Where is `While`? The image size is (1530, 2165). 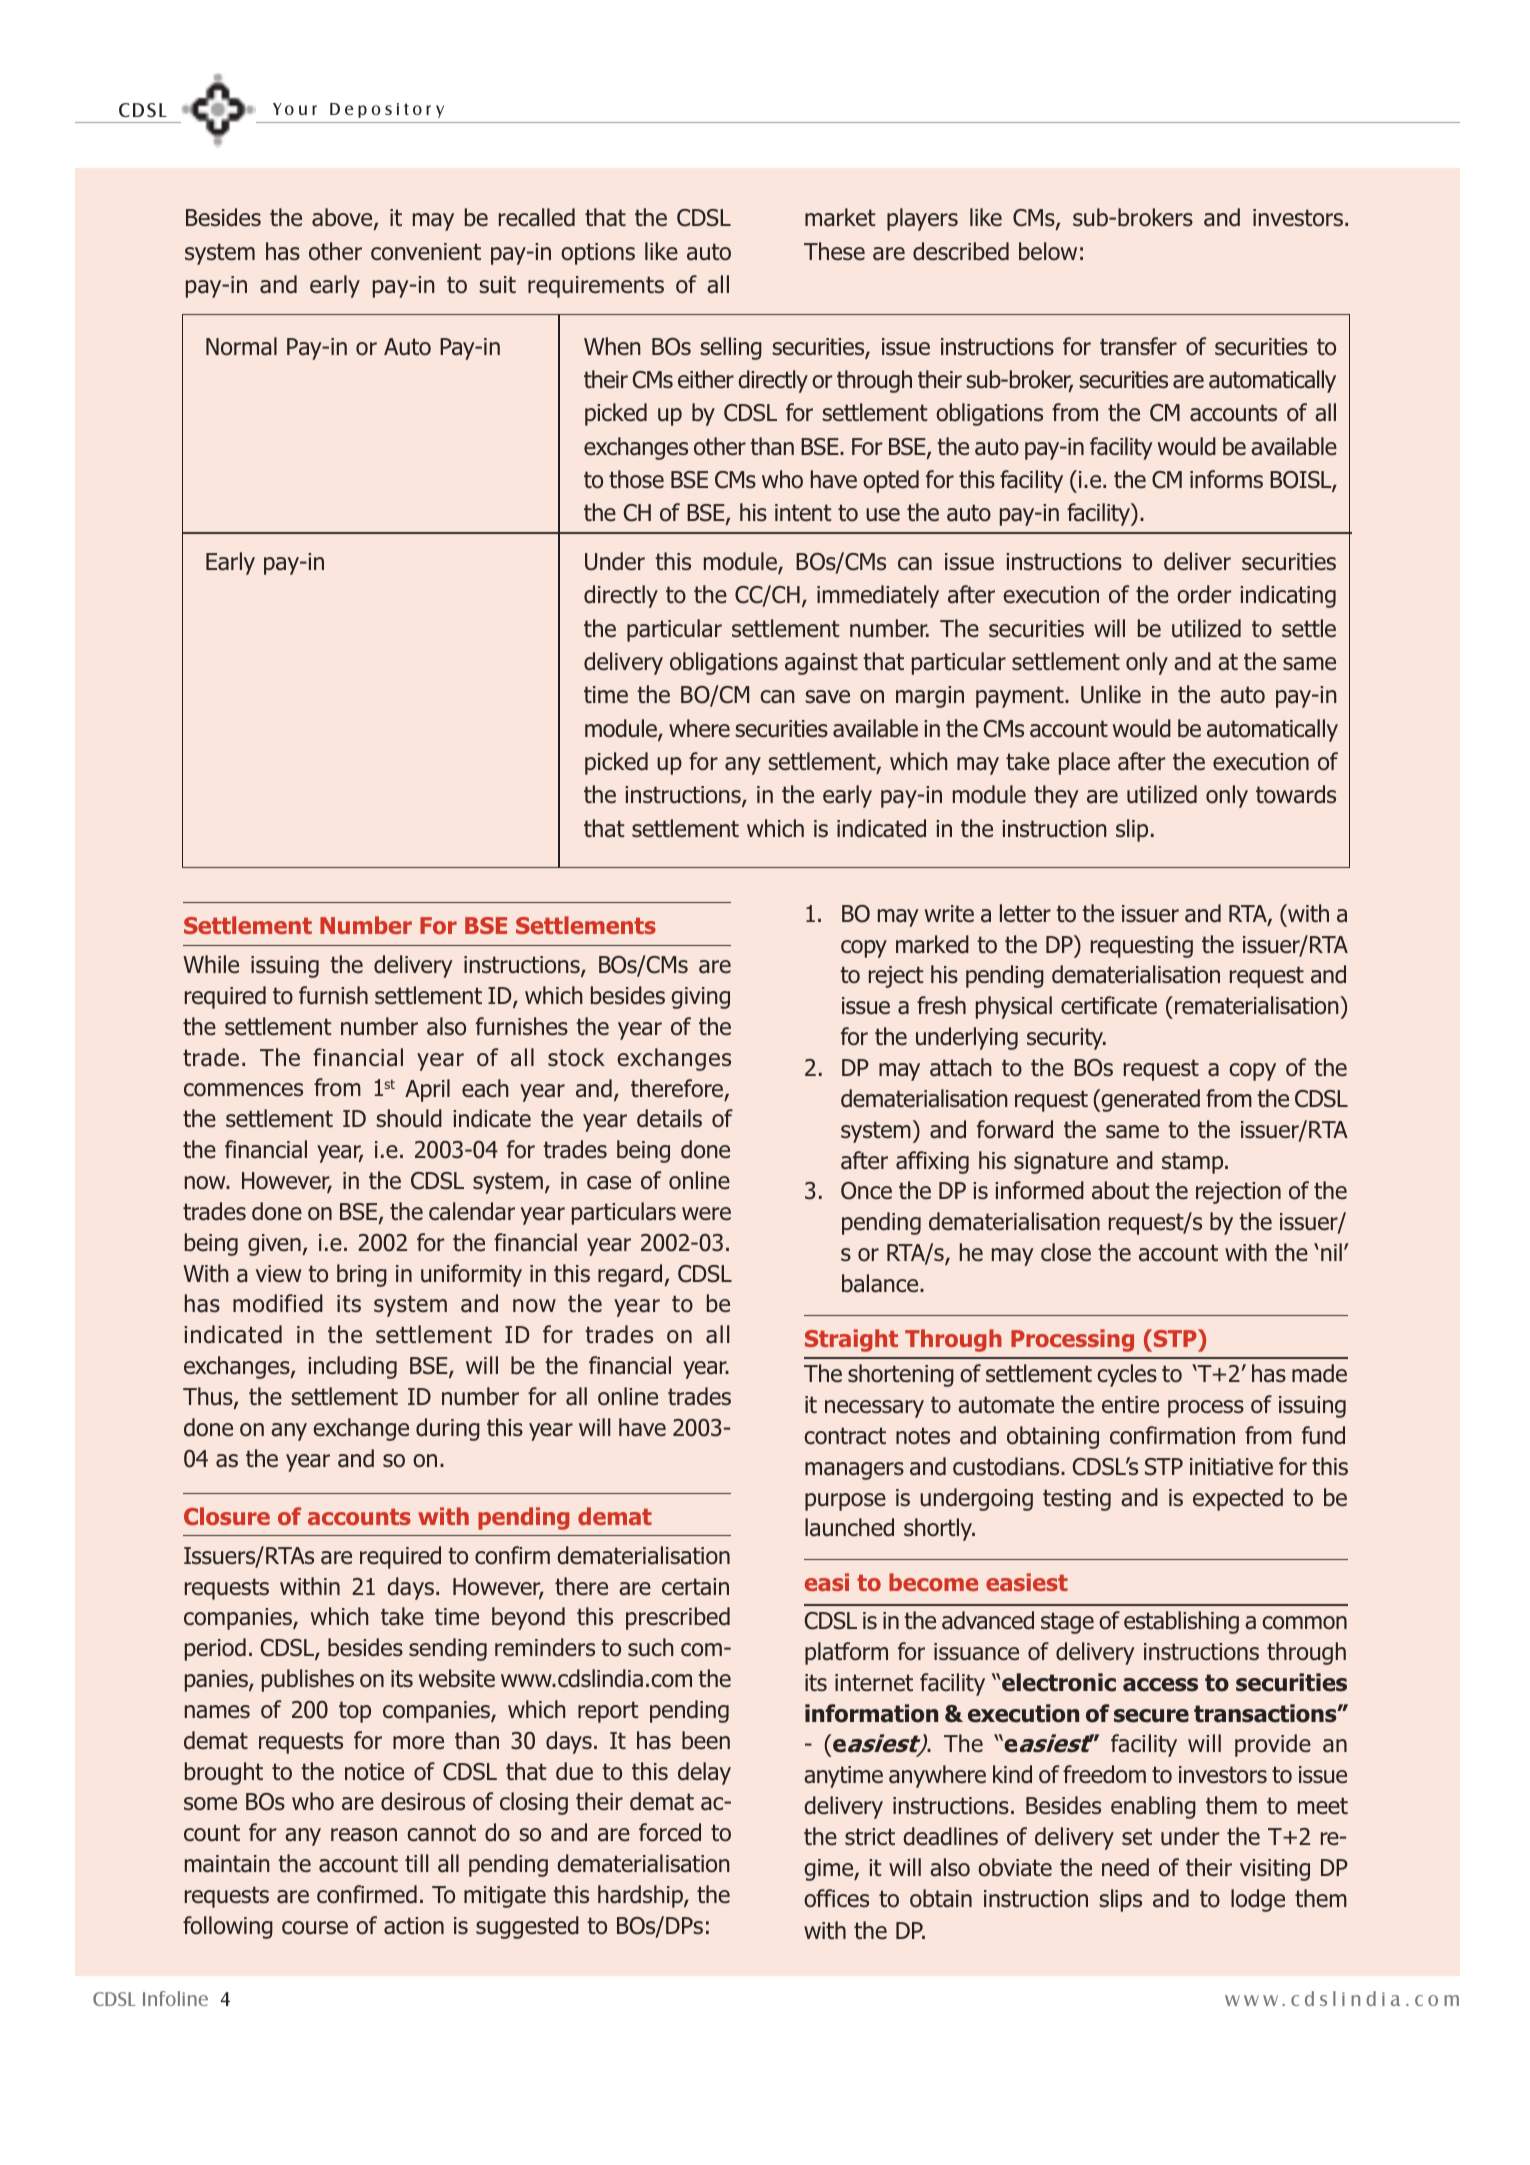
While is located at coordinates (211, 964).
